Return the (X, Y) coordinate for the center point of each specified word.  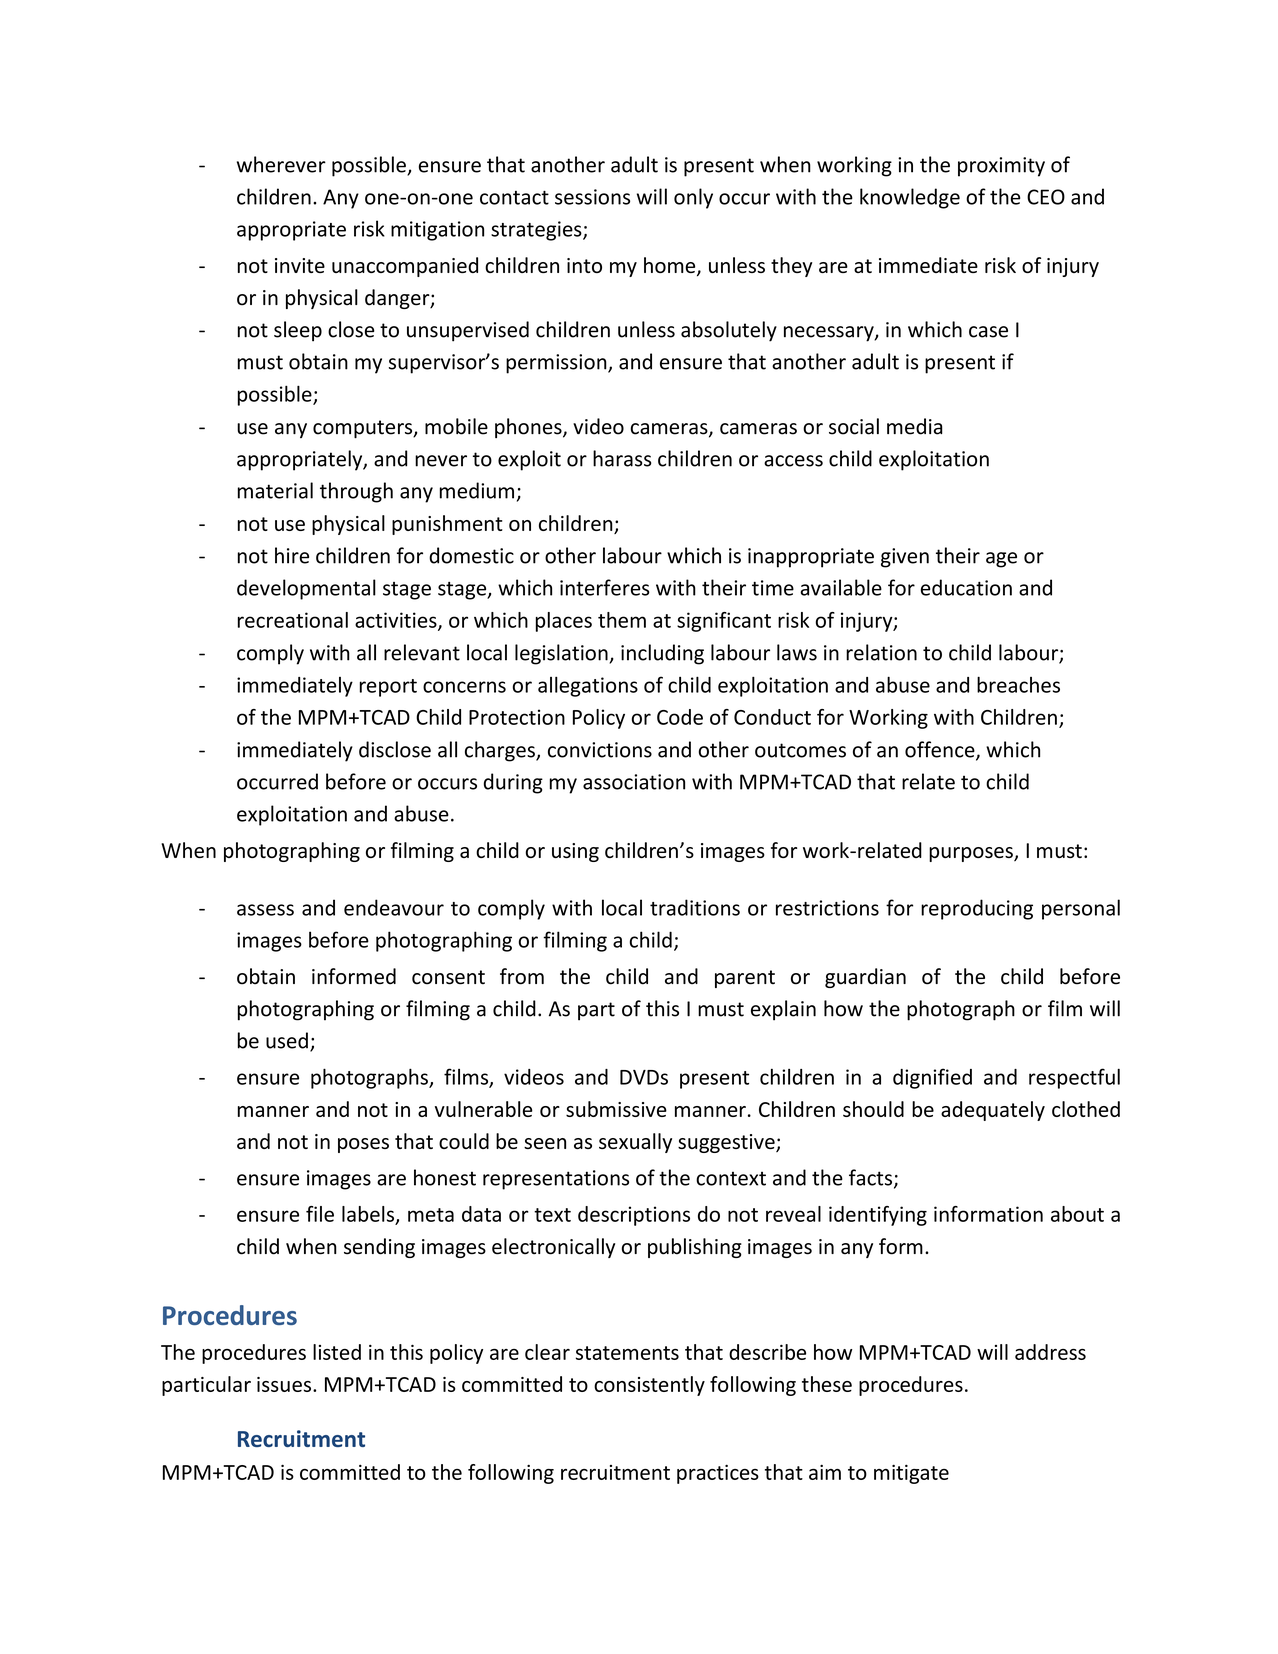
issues (285, 1384)
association (634, 782)
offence (941, 750)
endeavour (394, 907)
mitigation (437, 231)
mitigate (911, 1474)
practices (718, 1474)
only (693, 198)
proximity (1001, 167)
